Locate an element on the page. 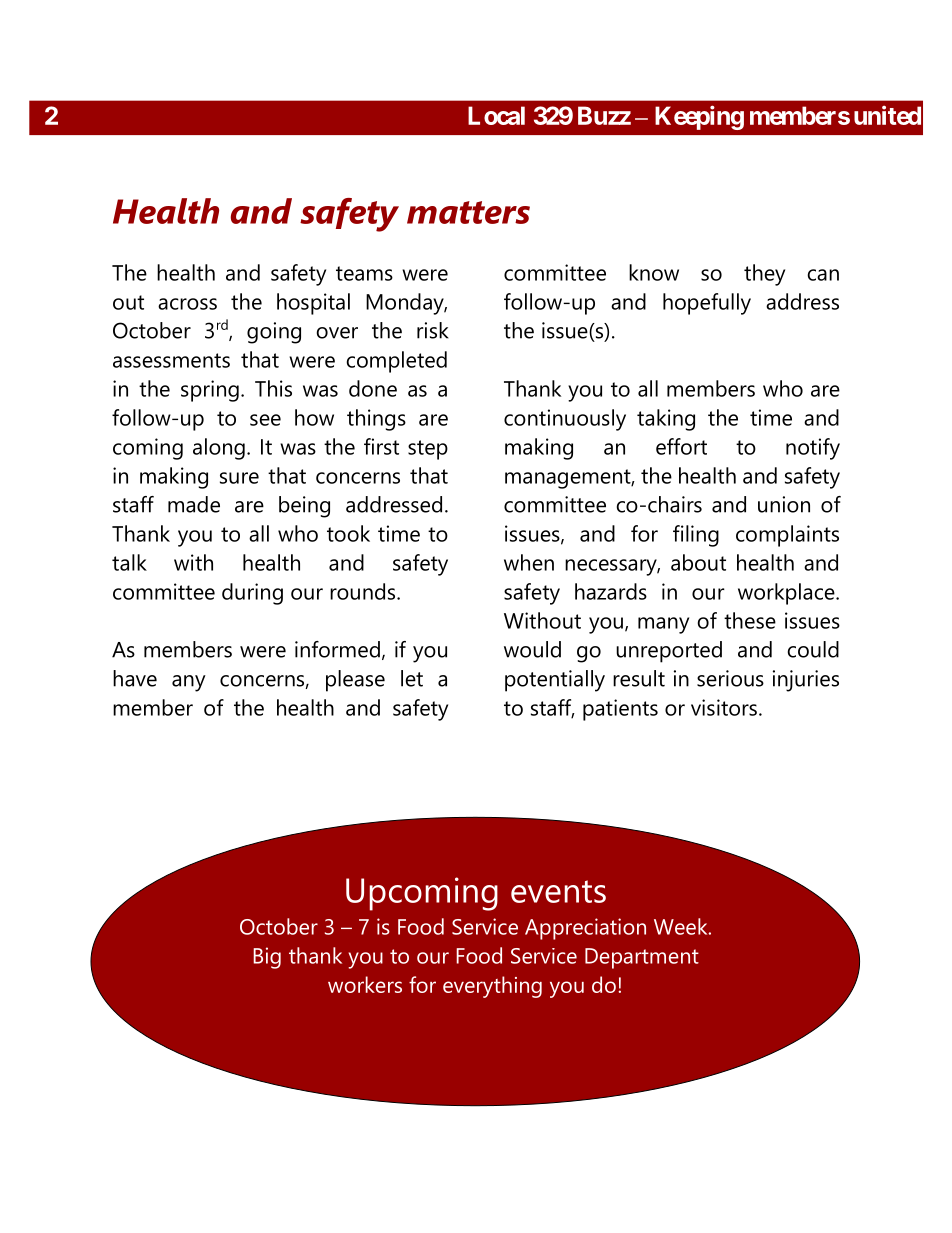  Local is located at coordinates (496, 115).
